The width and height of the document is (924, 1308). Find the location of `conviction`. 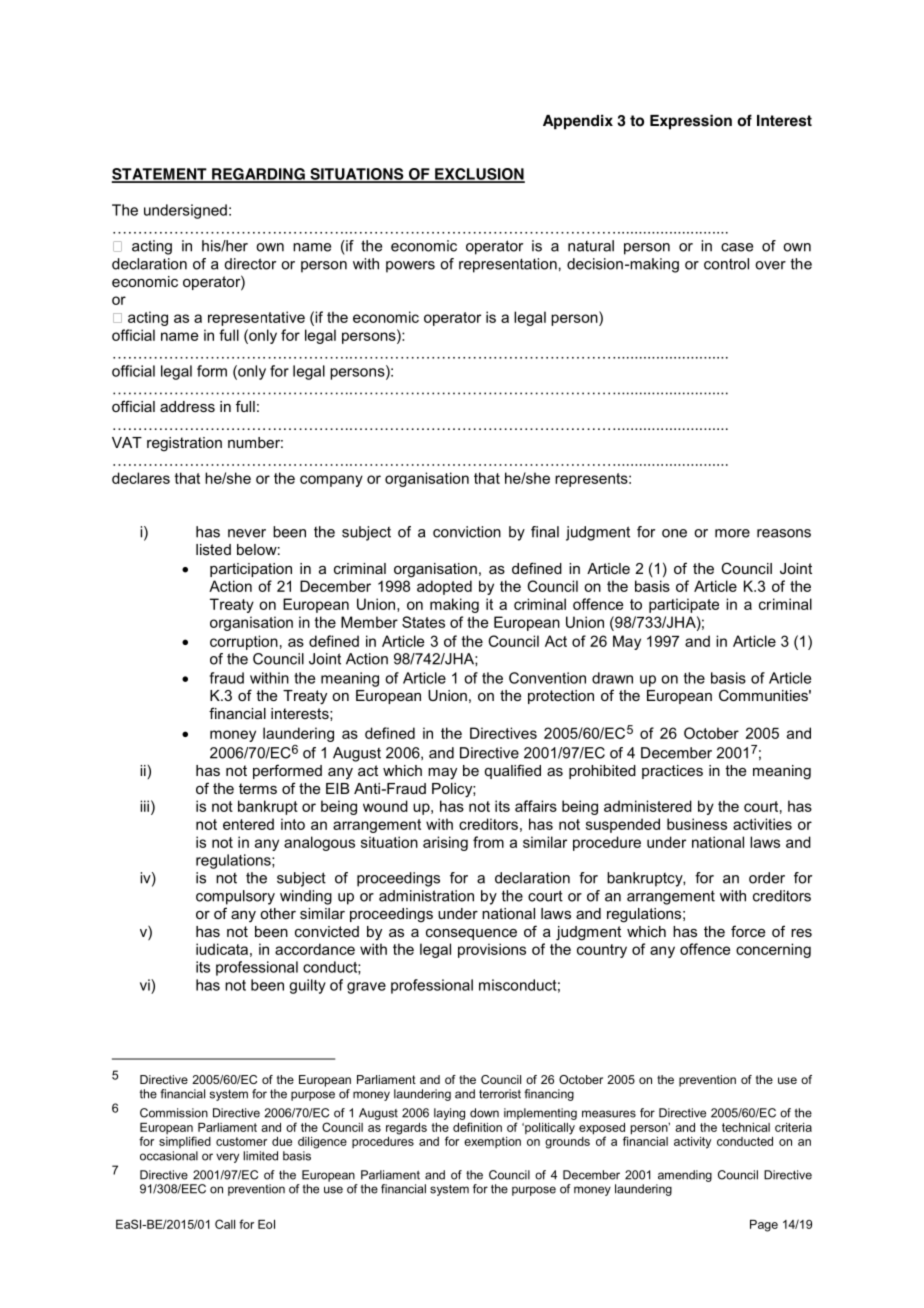

conviction is located at coordinates (467, 532).
